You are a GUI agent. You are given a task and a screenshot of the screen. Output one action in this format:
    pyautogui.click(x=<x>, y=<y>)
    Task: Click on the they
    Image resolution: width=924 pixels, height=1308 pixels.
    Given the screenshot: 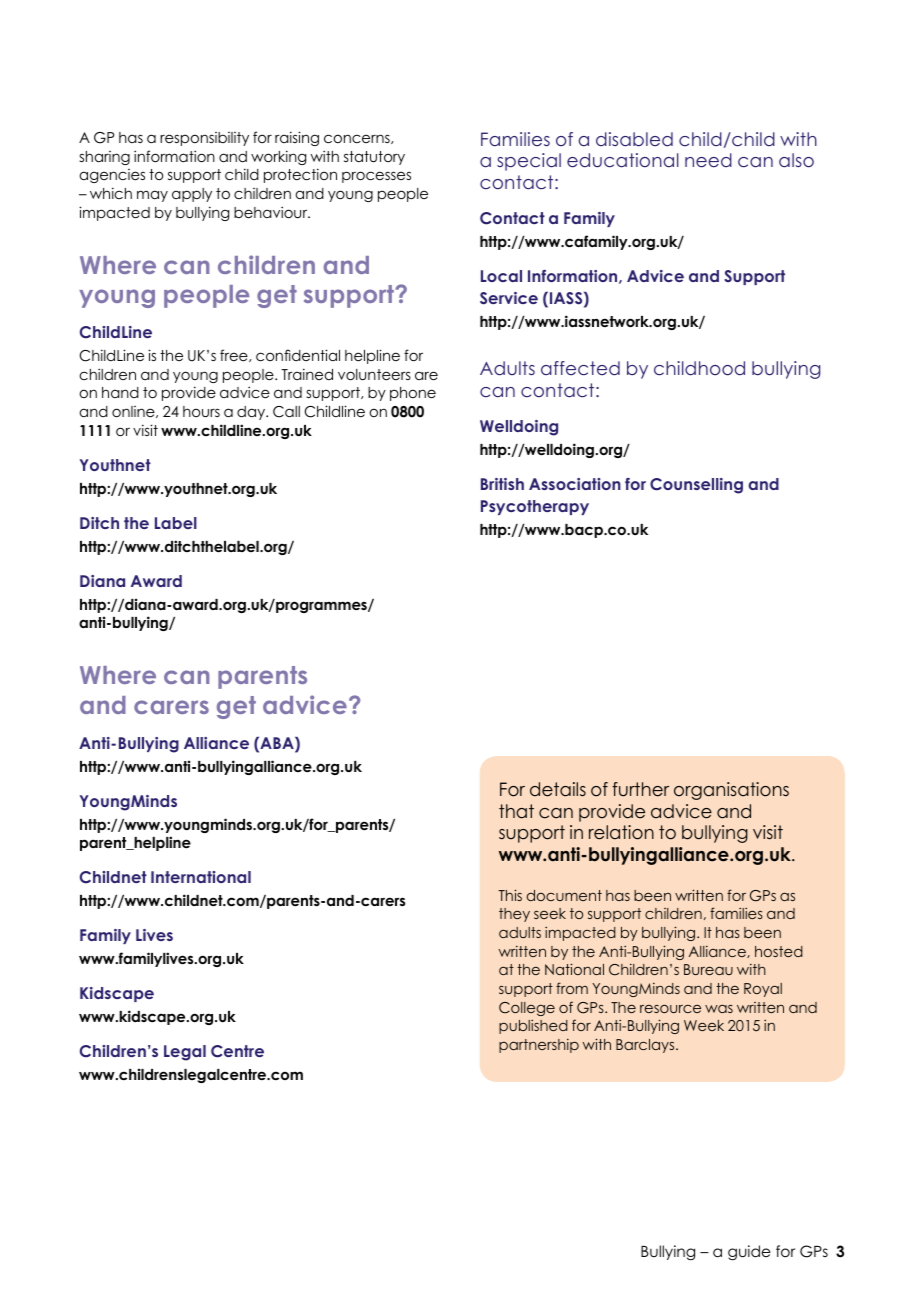 What is the action you would take?
    pyautogui.click(x=514, y=915)
